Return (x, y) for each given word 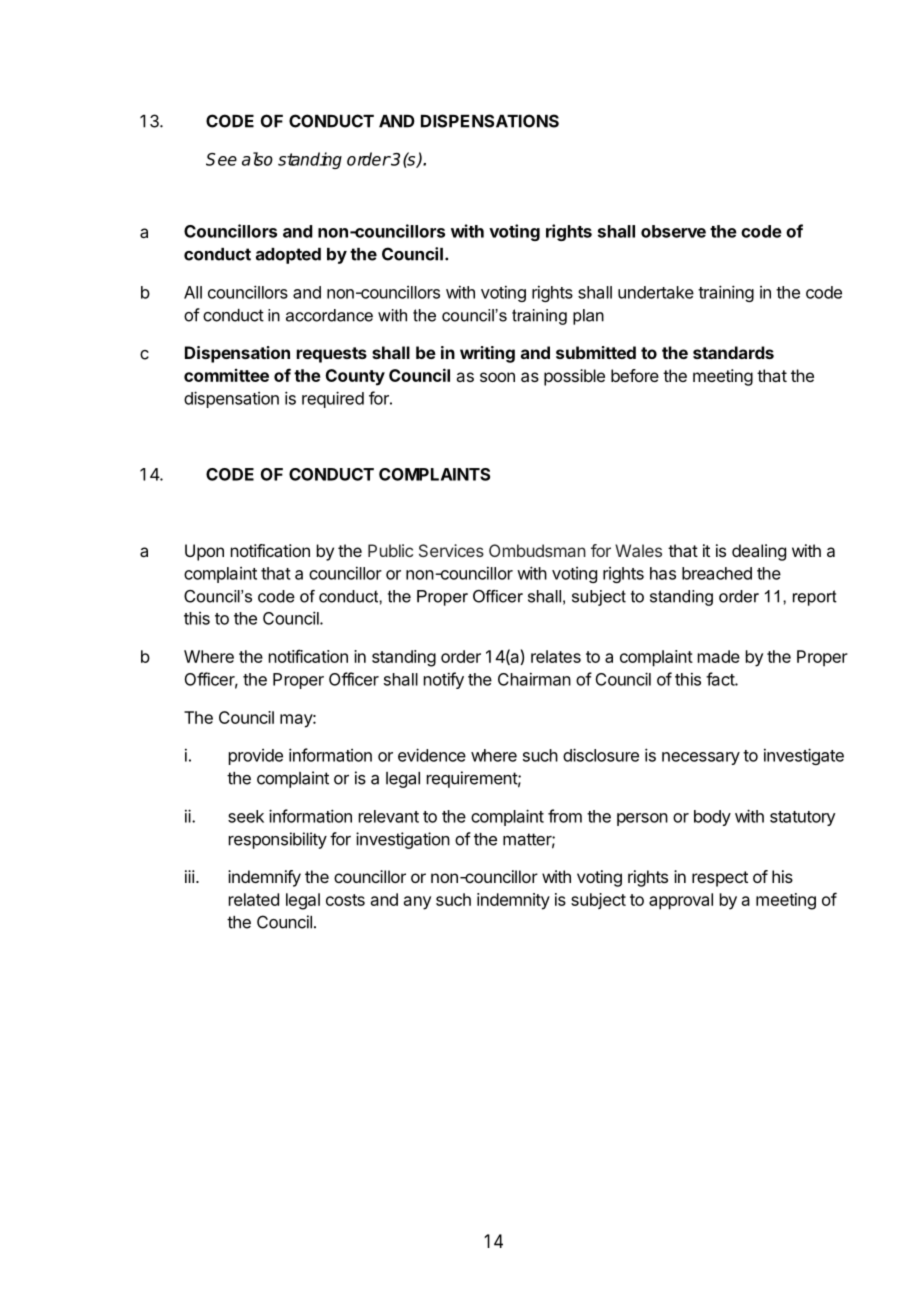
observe (673, 231)
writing (487, 354)
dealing (759, 552)
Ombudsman (537, 550)
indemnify (264, 878)
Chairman (534, 679)
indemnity (513, 901)
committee (226, 375)
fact (721, 679)
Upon (204, 552)
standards (733, 352)
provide (256, 757)
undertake (656, 292)
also (257, 159)
